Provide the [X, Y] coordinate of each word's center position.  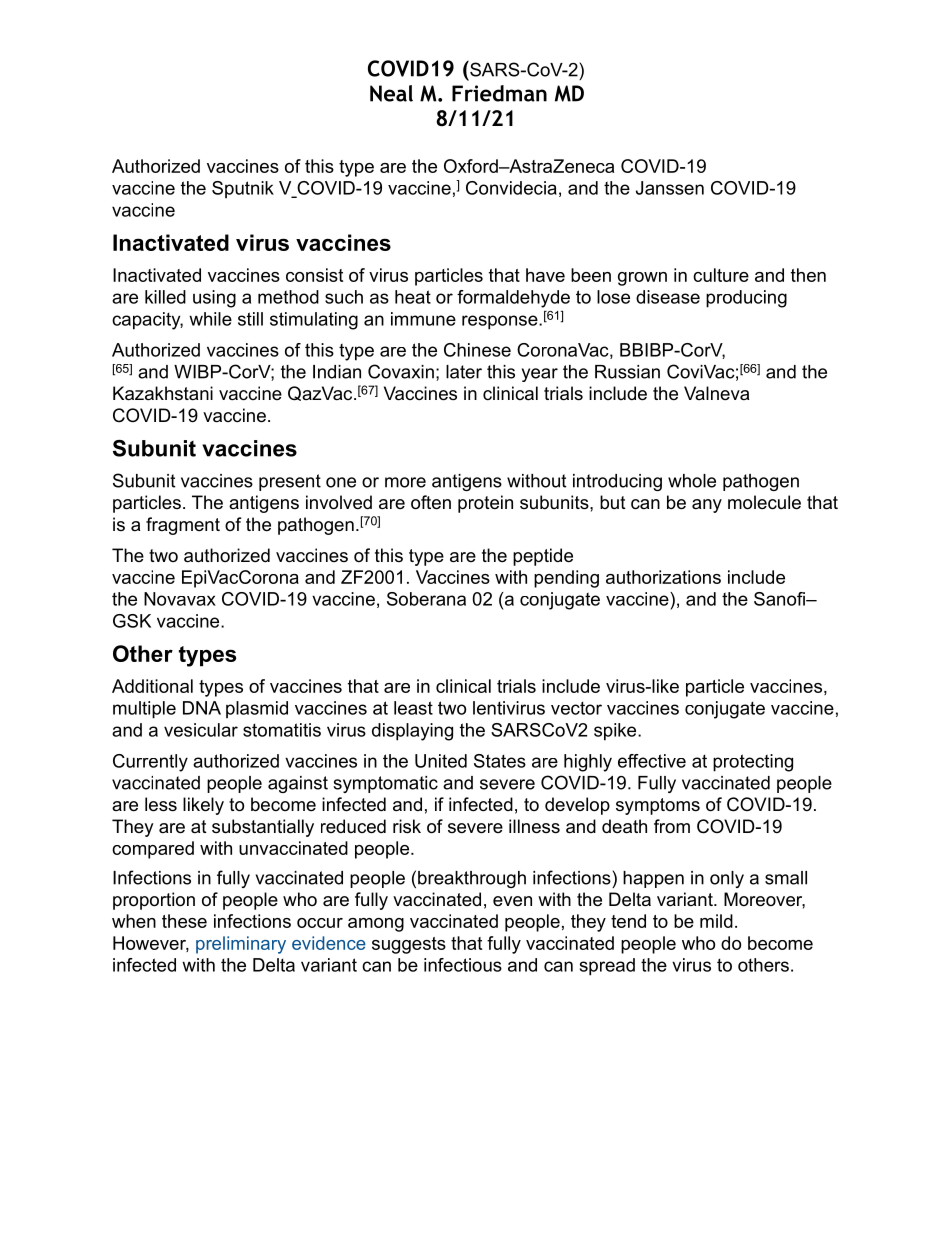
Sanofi [780, 599]
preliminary [241, 945]
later [464, 372]
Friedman [499, 93]
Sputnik [243, 190]
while [210, 319]
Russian [627, 372]
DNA [202, 708]
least [413, 708]
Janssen [670, 188]
